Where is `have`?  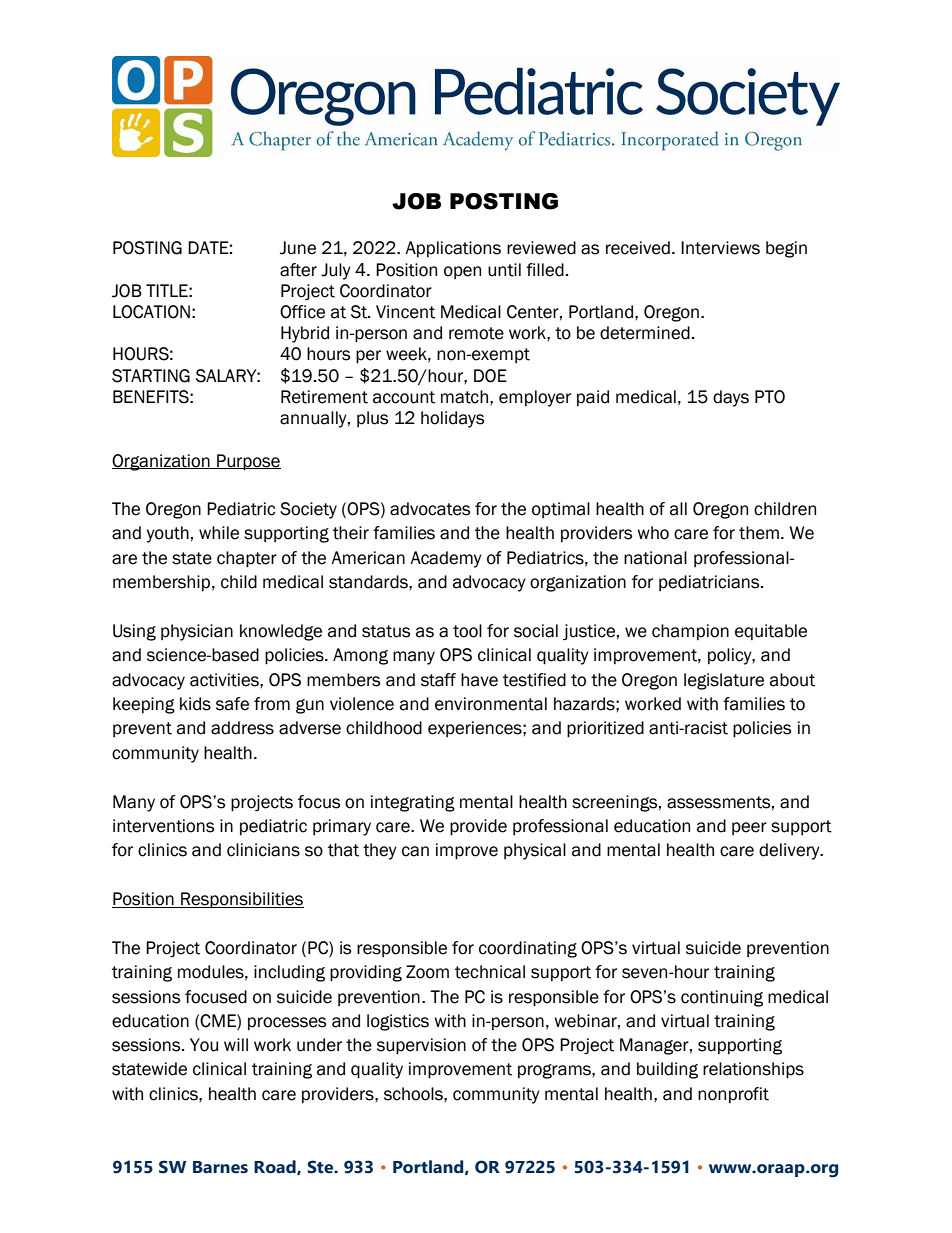
have is located at coordinates (479, 680).
